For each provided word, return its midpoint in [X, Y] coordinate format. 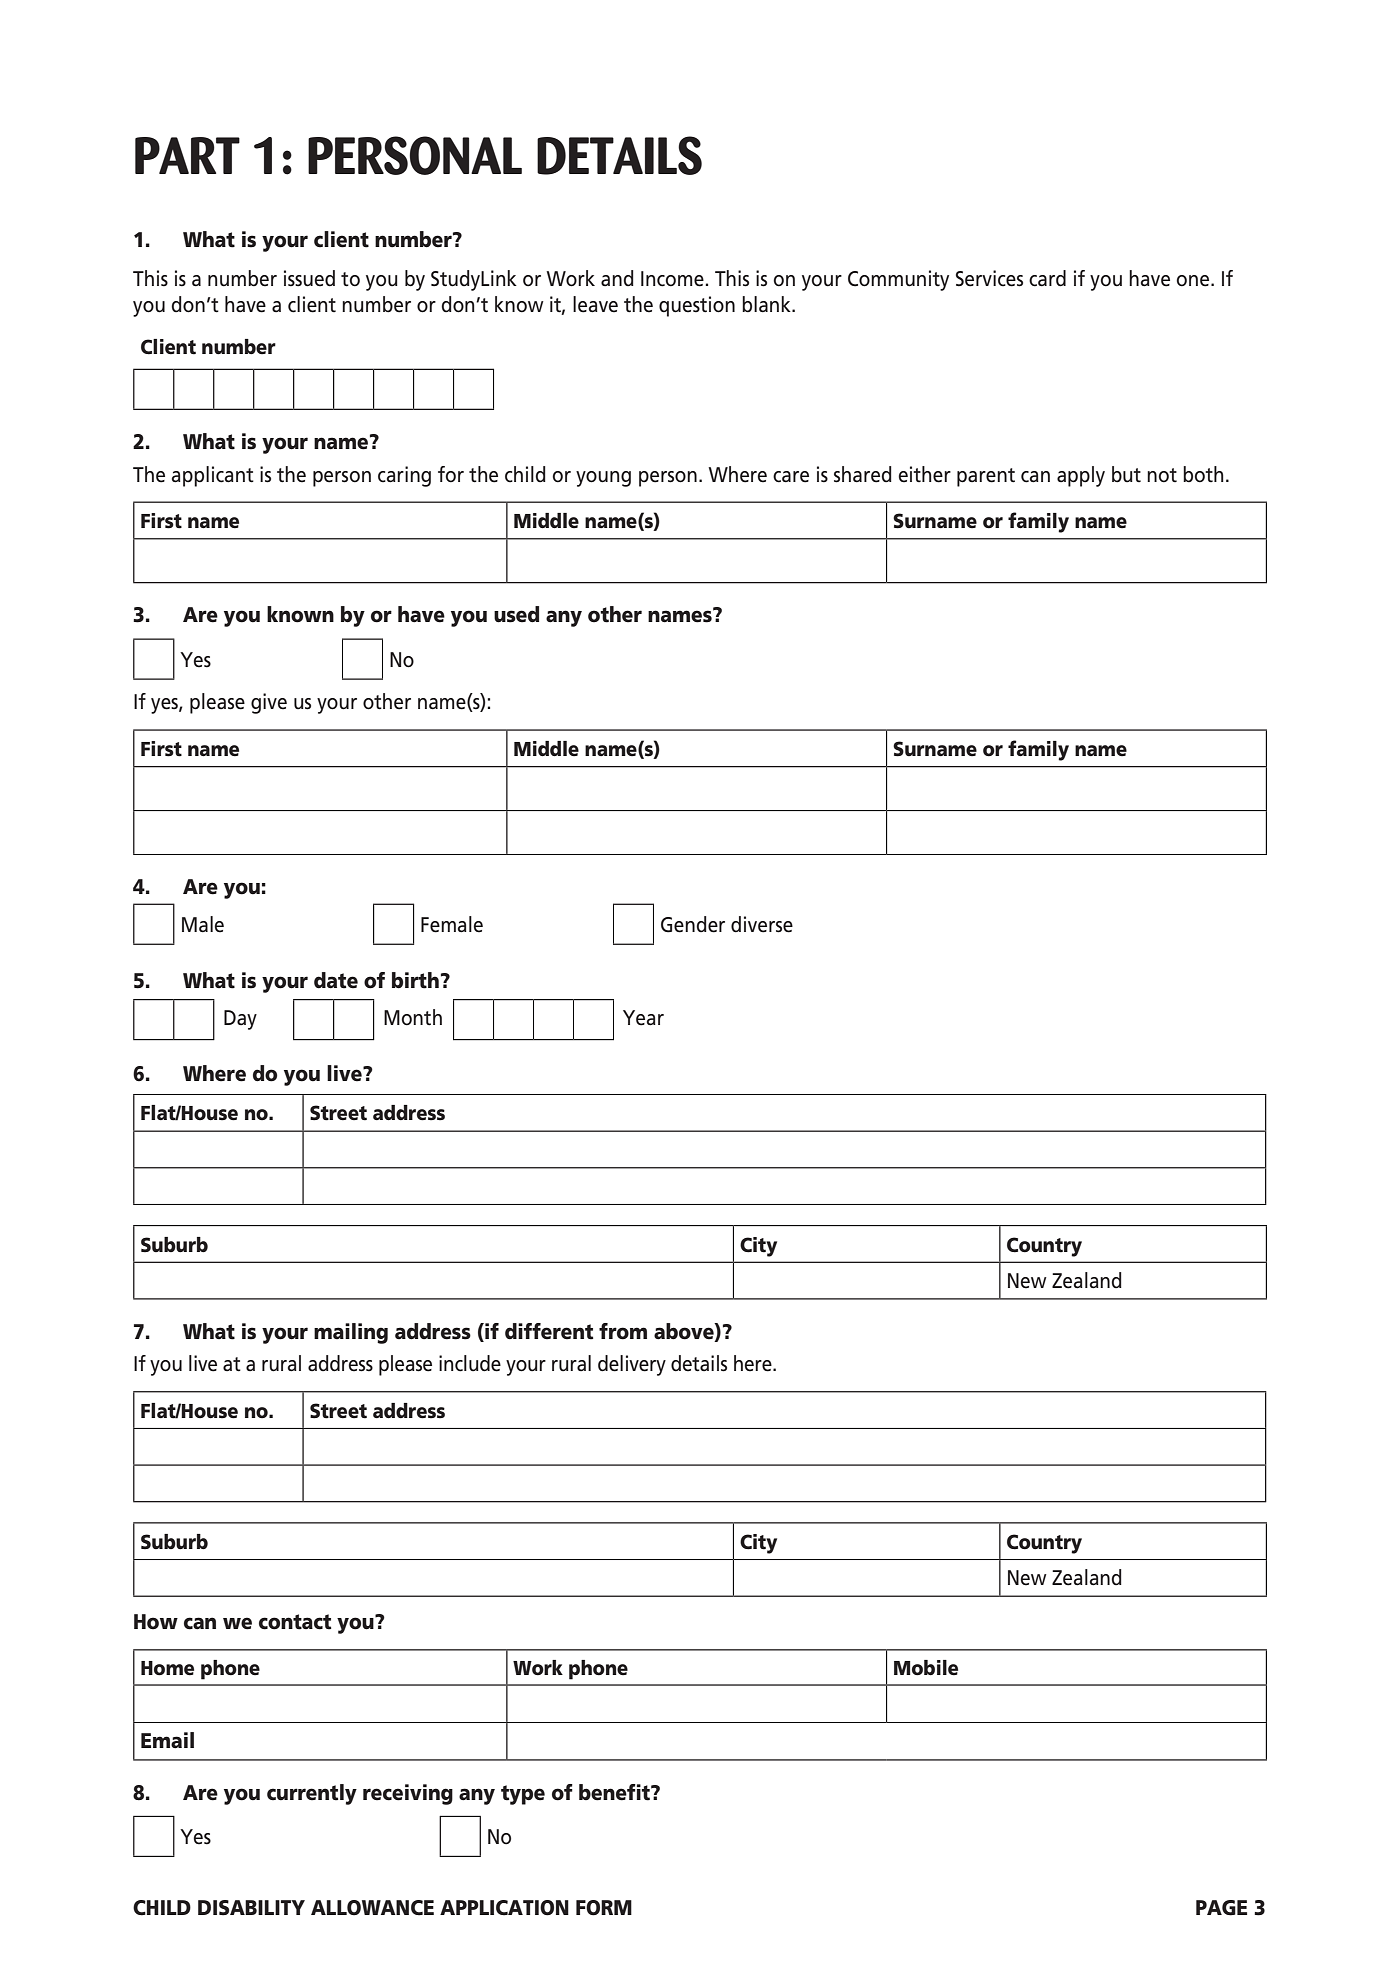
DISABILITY [251, 1908]
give [269, 703]
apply [1081, 476]
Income [672, 279]
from [623, 1331]
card [1047, 278]
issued [309, 278]
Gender [693, 924]
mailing [351, 1333]
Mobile [926, 1668]
